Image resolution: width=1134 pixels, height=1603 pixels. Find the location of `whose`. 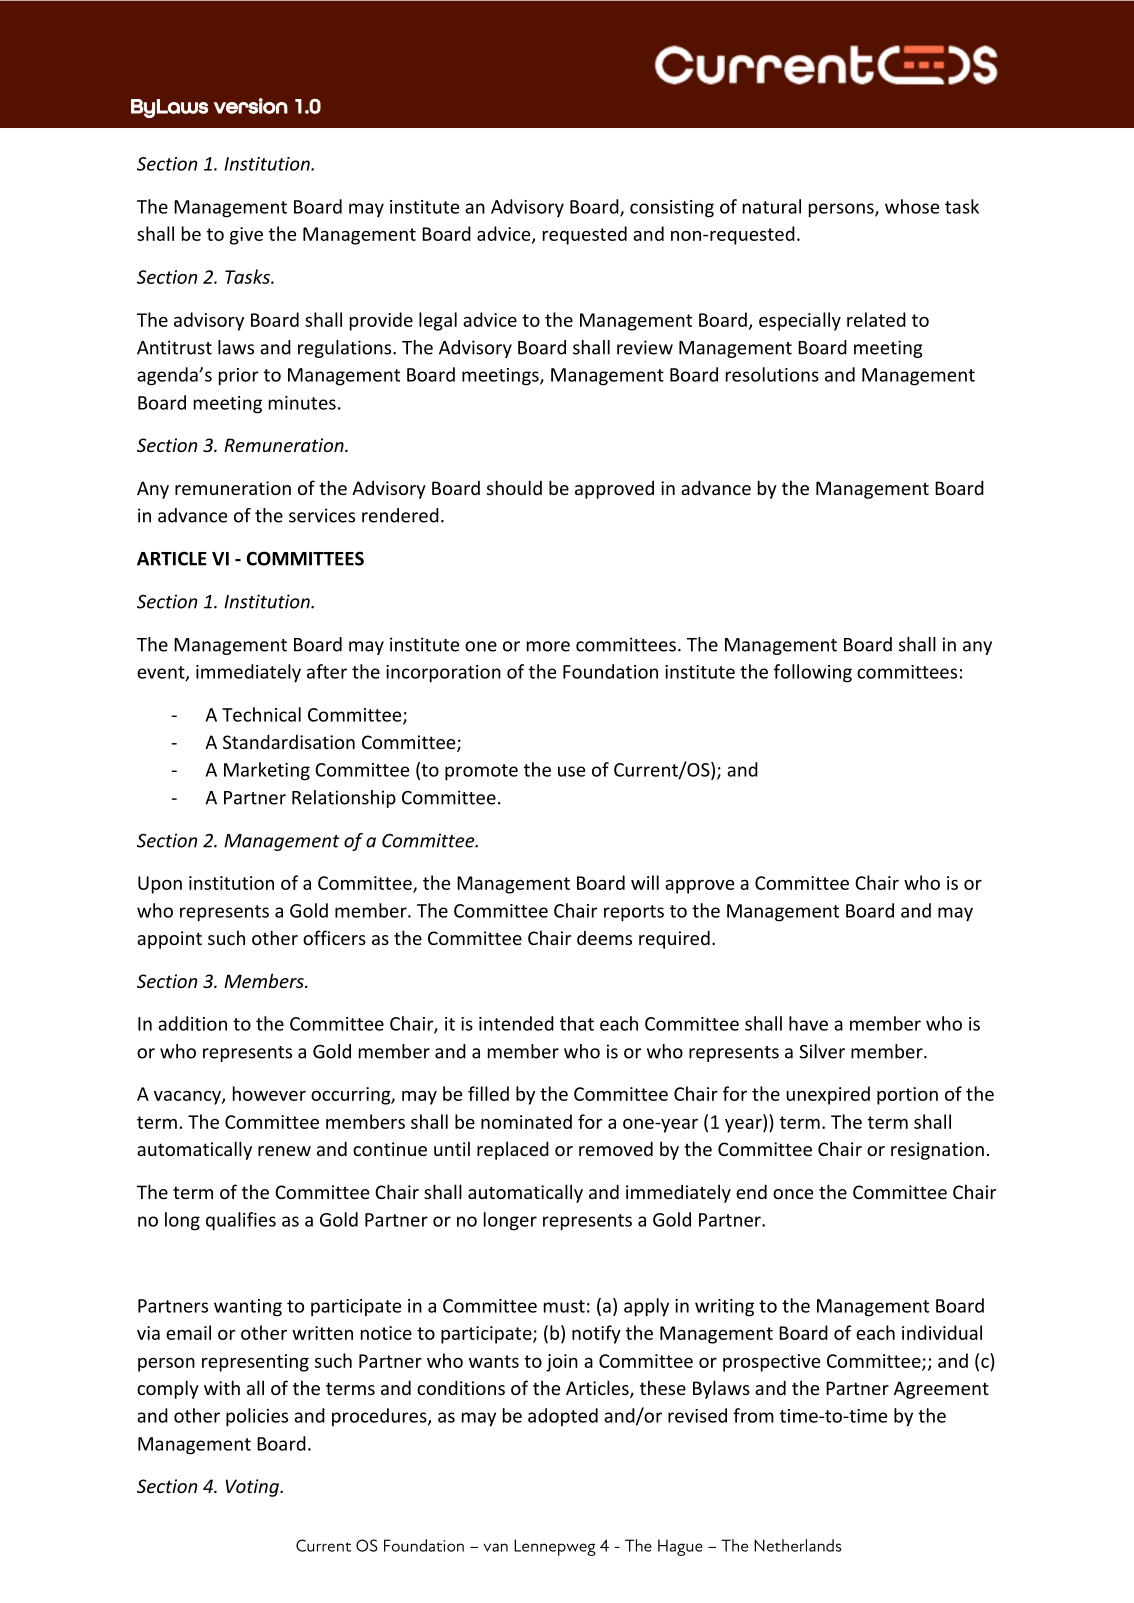

whose is located at coordinates (912, 206).
